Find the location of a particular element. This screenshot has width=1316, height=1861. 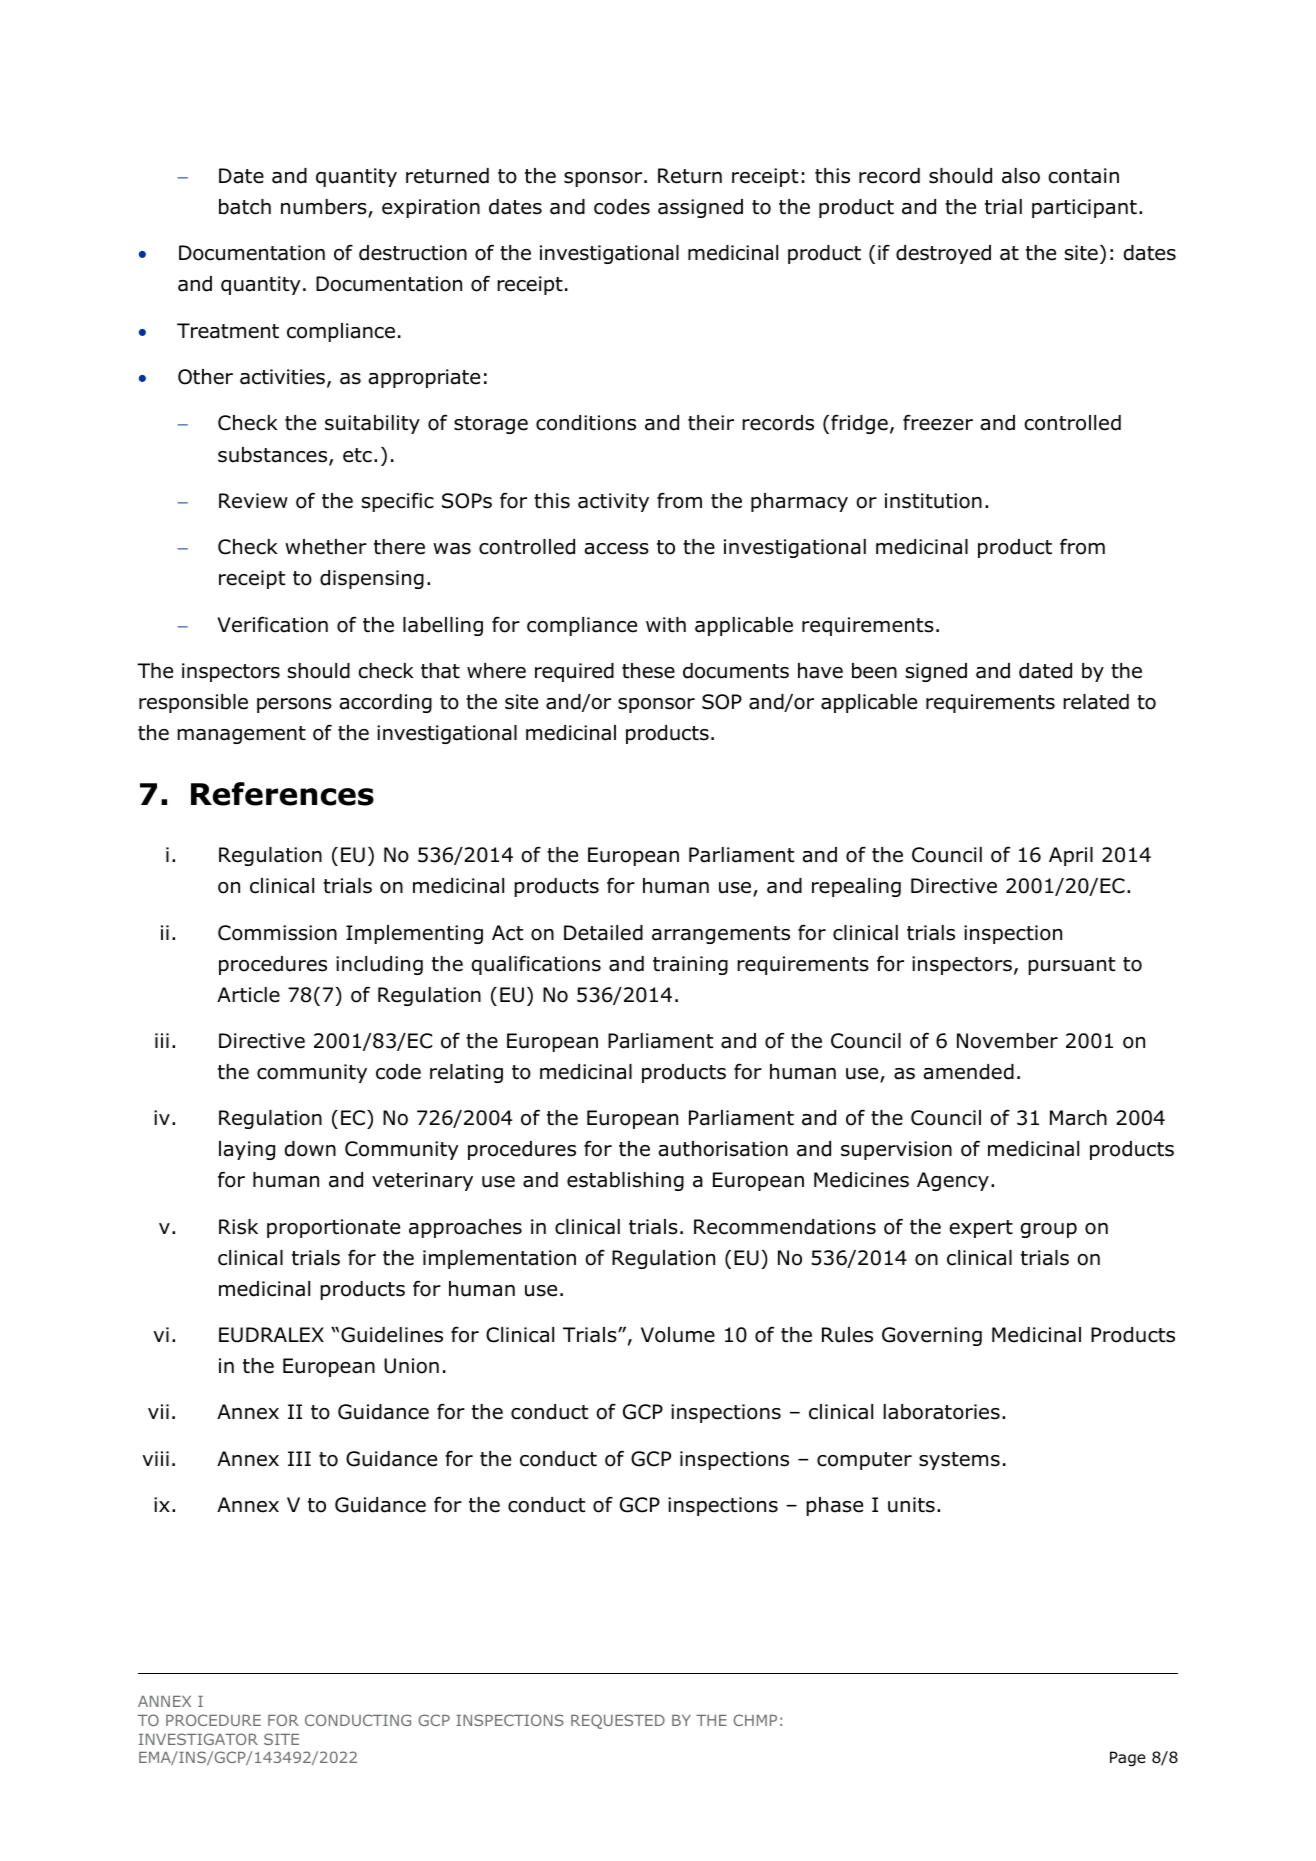

also is located at coordinates (1021, 176).
